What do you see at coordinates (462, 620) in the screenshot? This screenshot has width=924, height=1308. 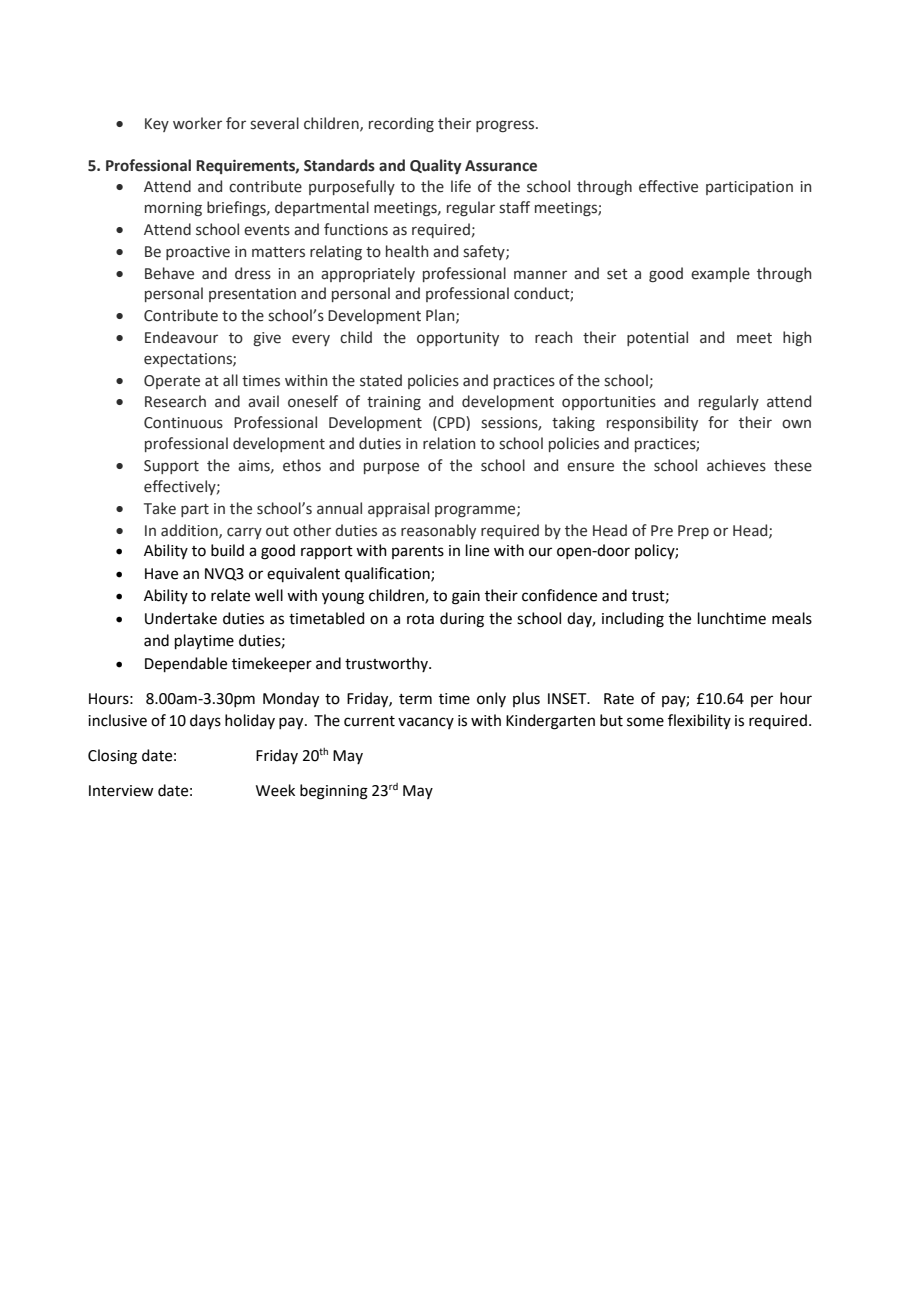 I see `during` at bounding box center [462, 620].
